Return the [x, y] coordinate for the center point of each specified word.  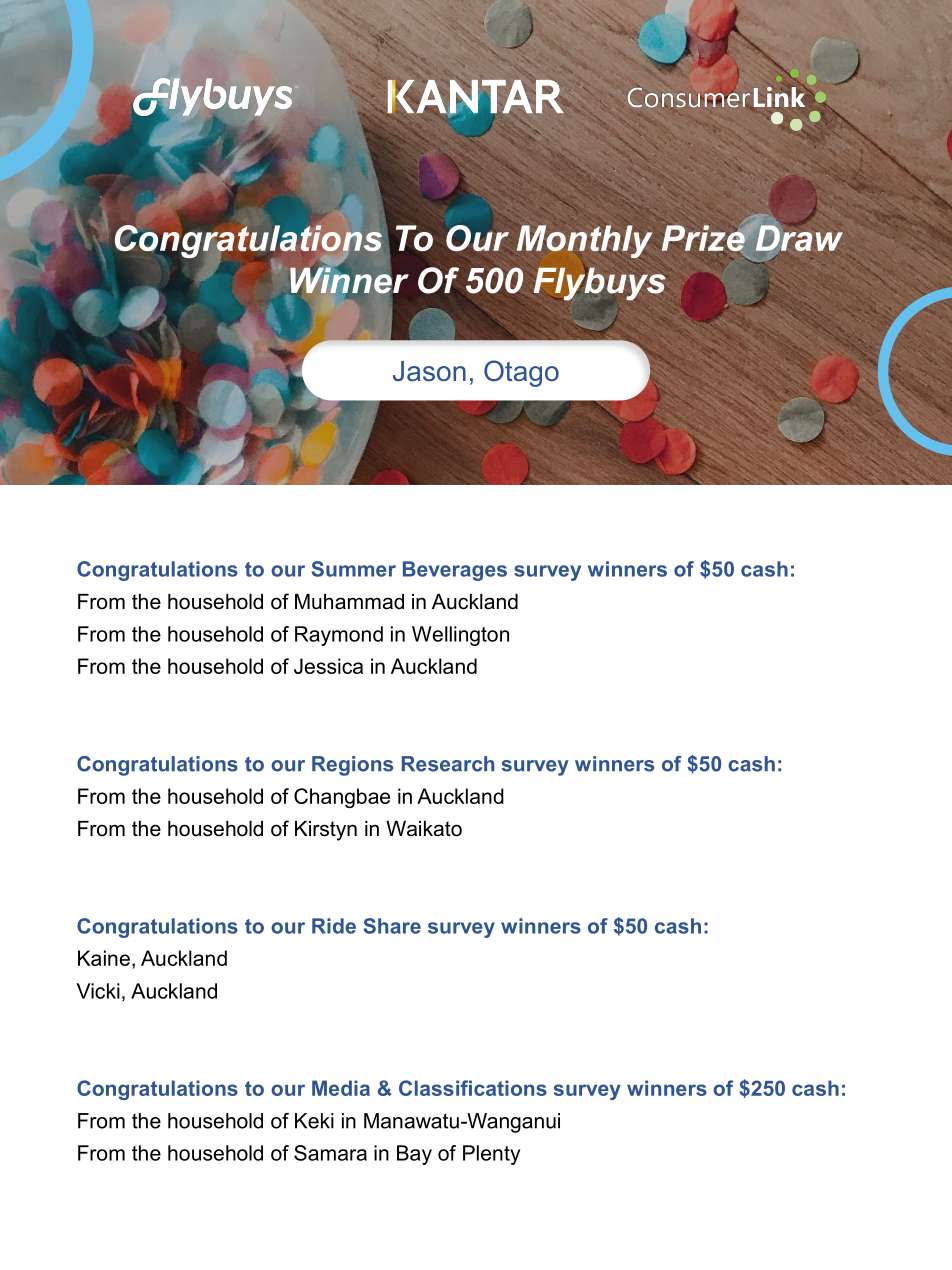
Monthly [584, 241]
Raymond [339, 636]
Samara [330, 1153]
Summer [353, 569]
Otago [521, 373]
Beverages [455, 571]
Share [392, 926]
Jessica [328, 666]
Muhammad [349, 602]
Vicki [98, 991]
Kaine [104, 958]
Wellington [460, 636]
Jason [429, 371]
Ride [334, 926]
